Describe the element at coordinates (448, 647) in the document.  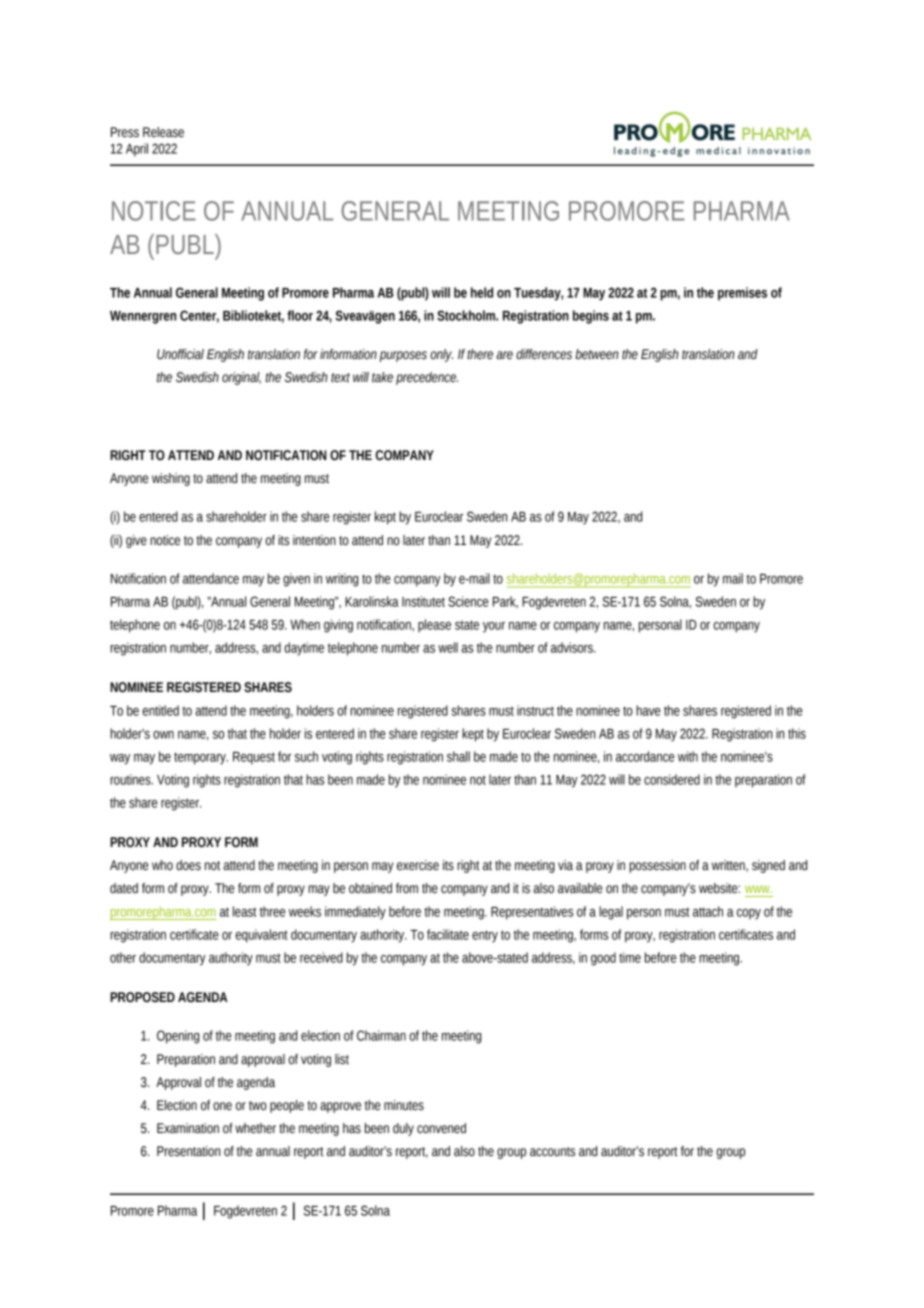
I see `well` at that location.
